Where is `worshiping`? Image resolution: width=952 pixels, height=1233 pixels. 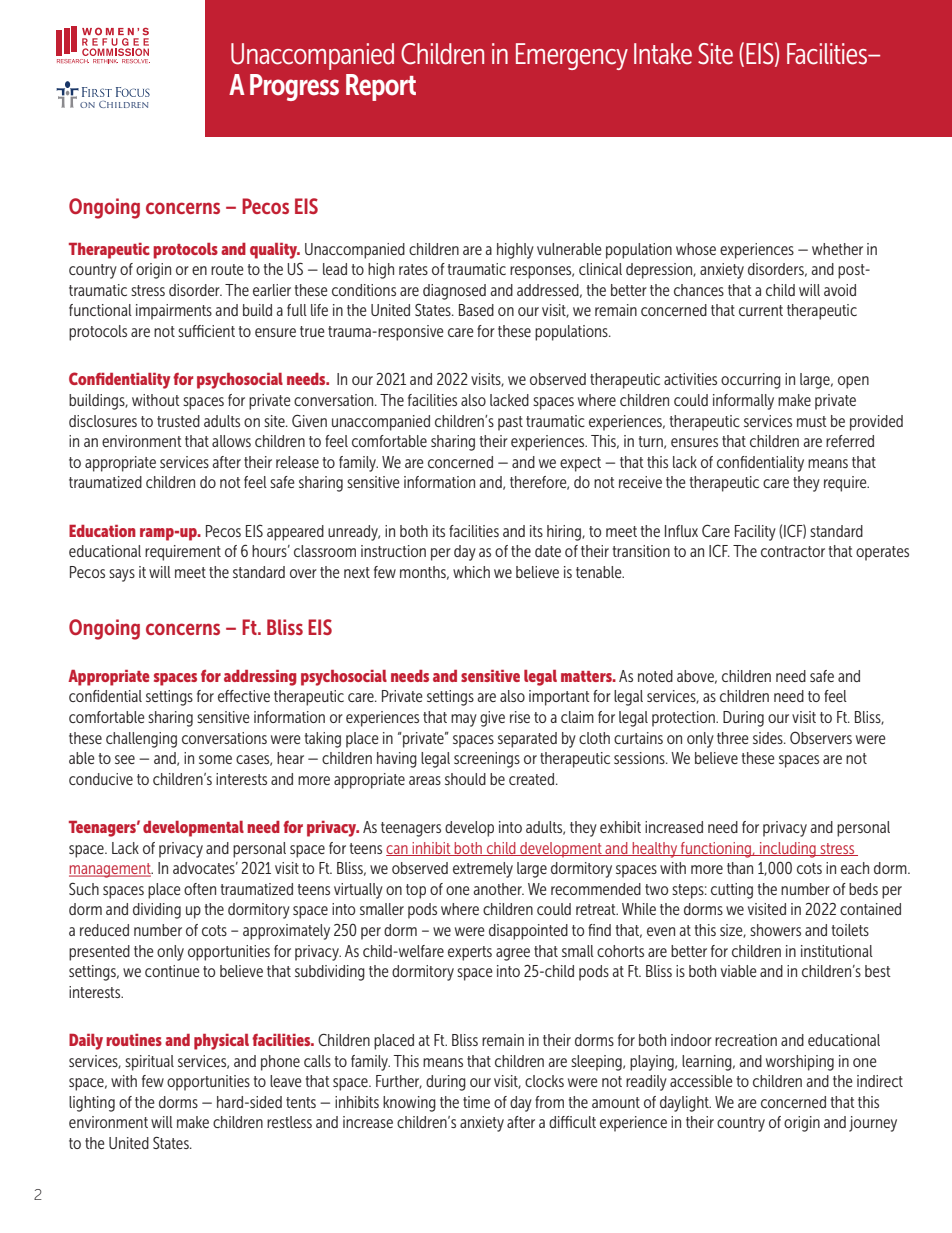
worshiping is located at coordinates (800, 1063).
